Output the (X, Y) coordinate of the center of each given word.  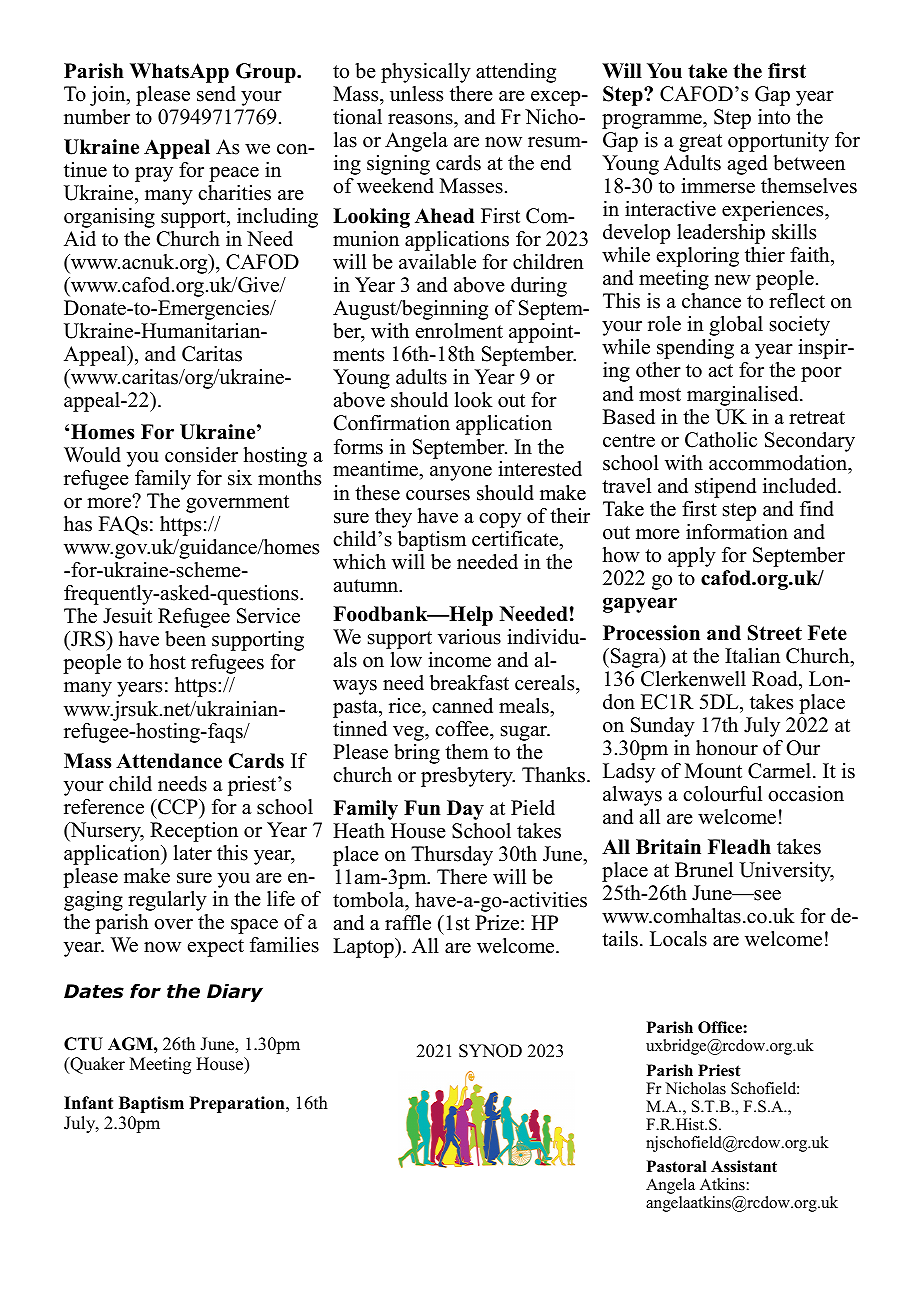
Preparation (238, 1104)
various (469, 637)
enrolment (459, 331)
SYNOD (490, 1051)
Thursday (452, 856)
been (185, 639)
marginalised (744, 396)
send (216, 94)
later (193, 853)
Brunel (704, 870)
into (774, 117)
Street (775, 633)
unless (416, 94)
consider (201, 455)
